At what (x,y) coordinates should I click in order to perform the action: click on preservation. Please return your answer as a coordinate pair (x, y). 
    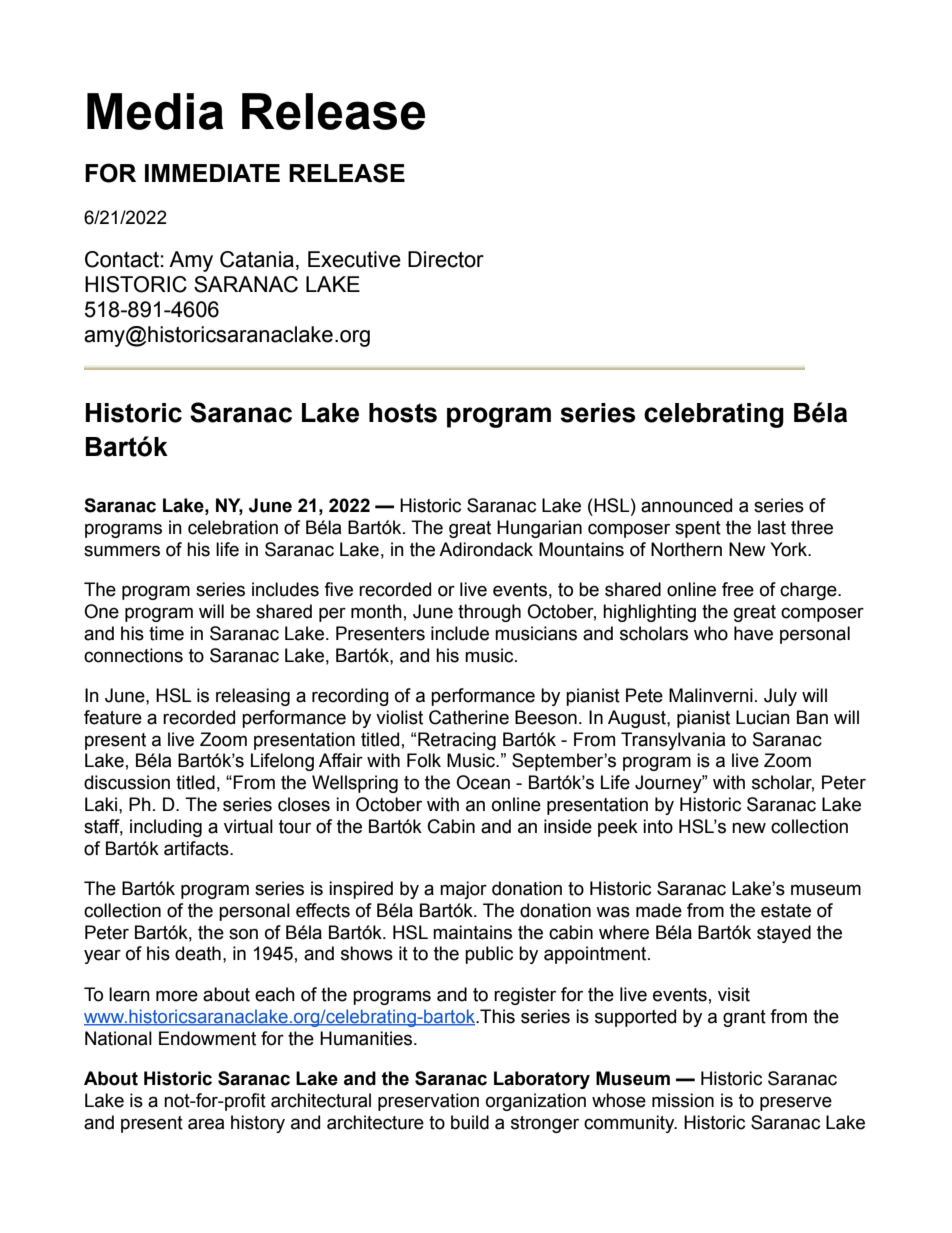
    Looking at the image, I should click on (428, 1102).
